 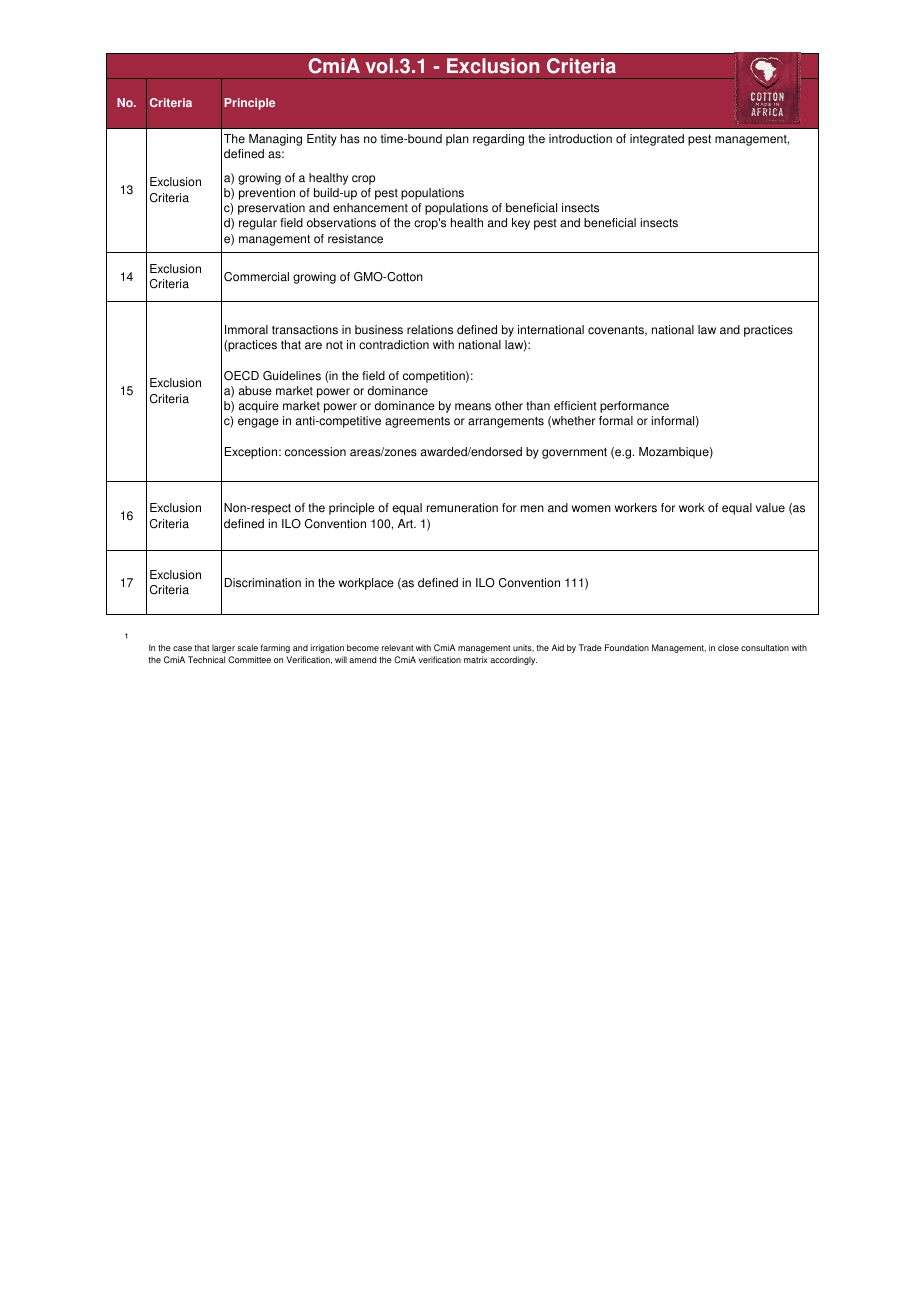 I want to click on plan, so click(x=457, y=140).
